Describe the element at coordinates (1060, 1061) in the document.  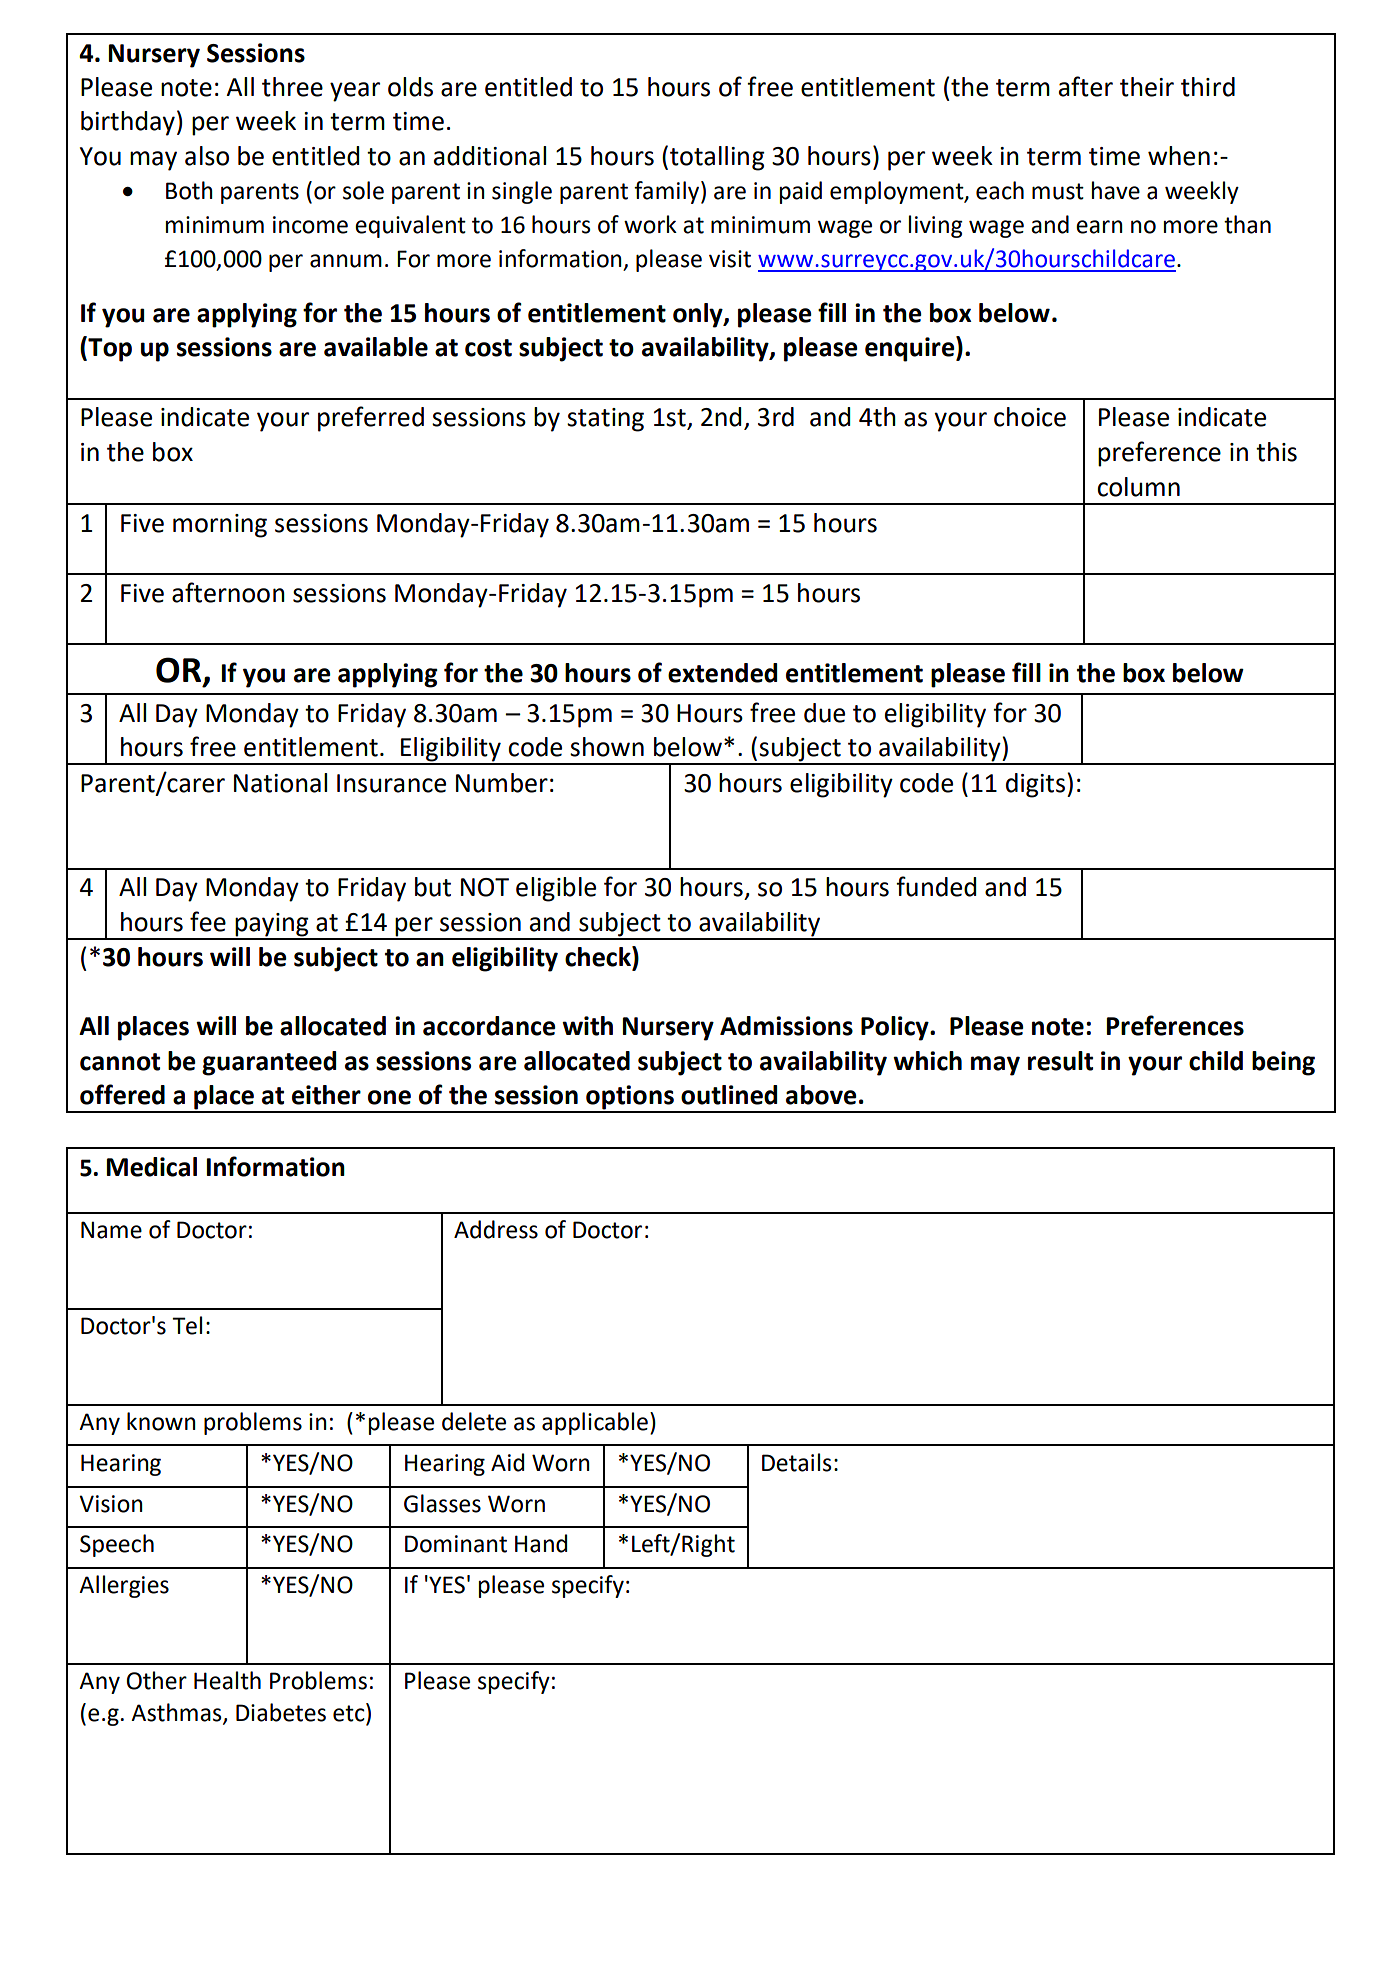
I see `result` at that location.
